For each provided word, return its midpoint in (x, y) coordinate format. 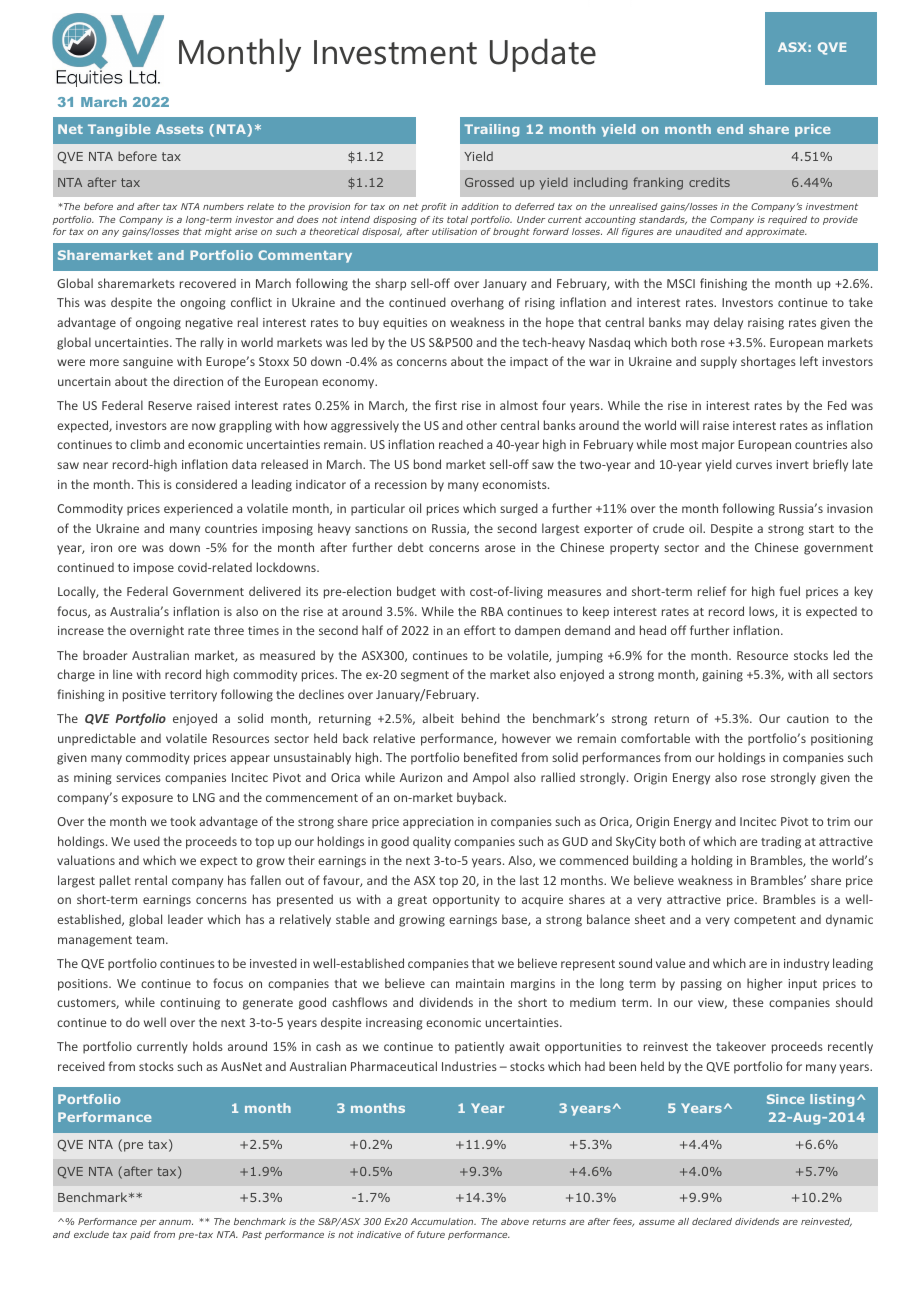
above (515, 1221)
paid (140, 1235)
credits (709, 182)
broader (105, 655)
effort (480, 630)
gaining (722, 676)
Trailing (491, 130)
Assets (179, 129)
